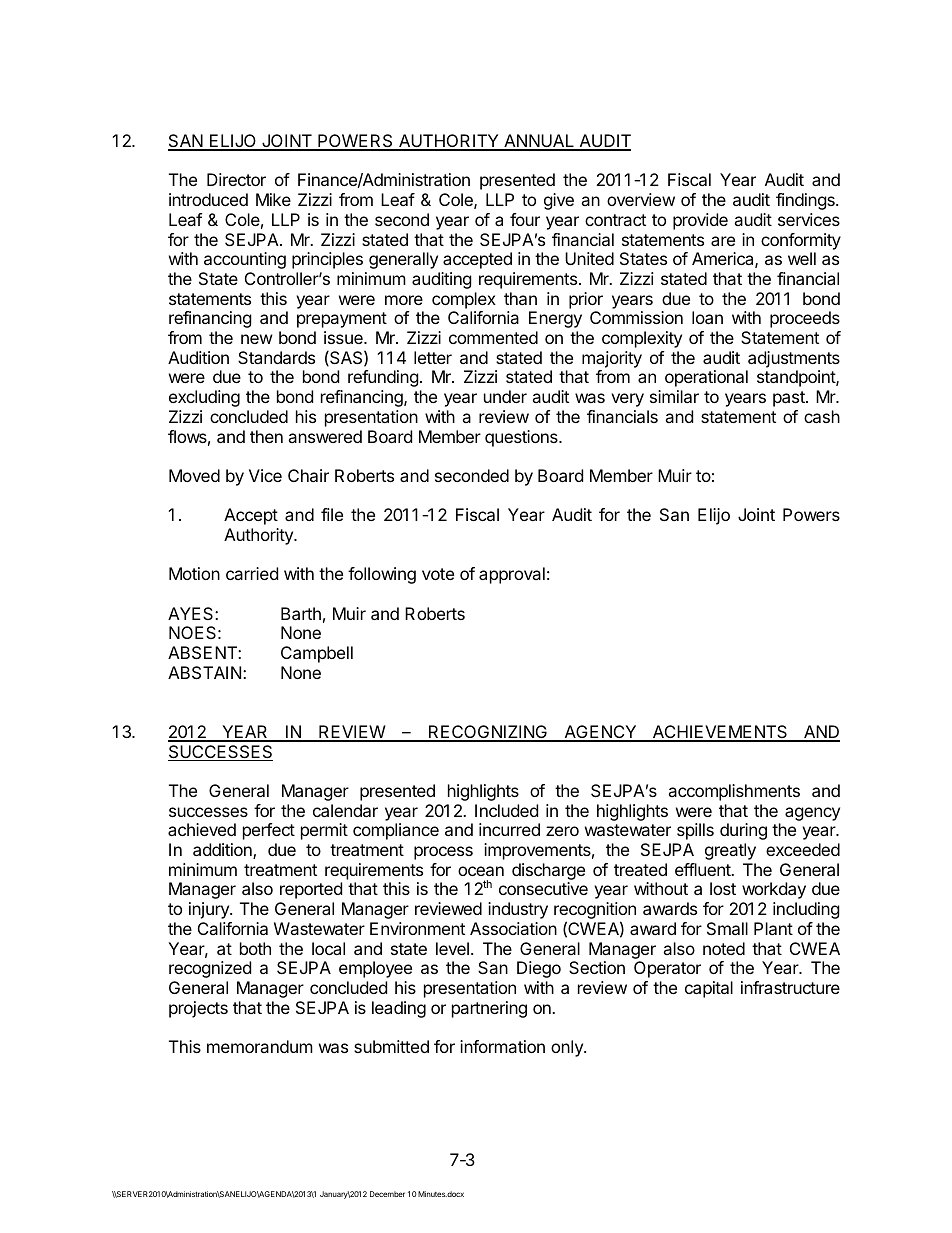 This document has width=952, height=1233. Describe the element at coordinates (790, 399) in the document. I see `past` at that location.
